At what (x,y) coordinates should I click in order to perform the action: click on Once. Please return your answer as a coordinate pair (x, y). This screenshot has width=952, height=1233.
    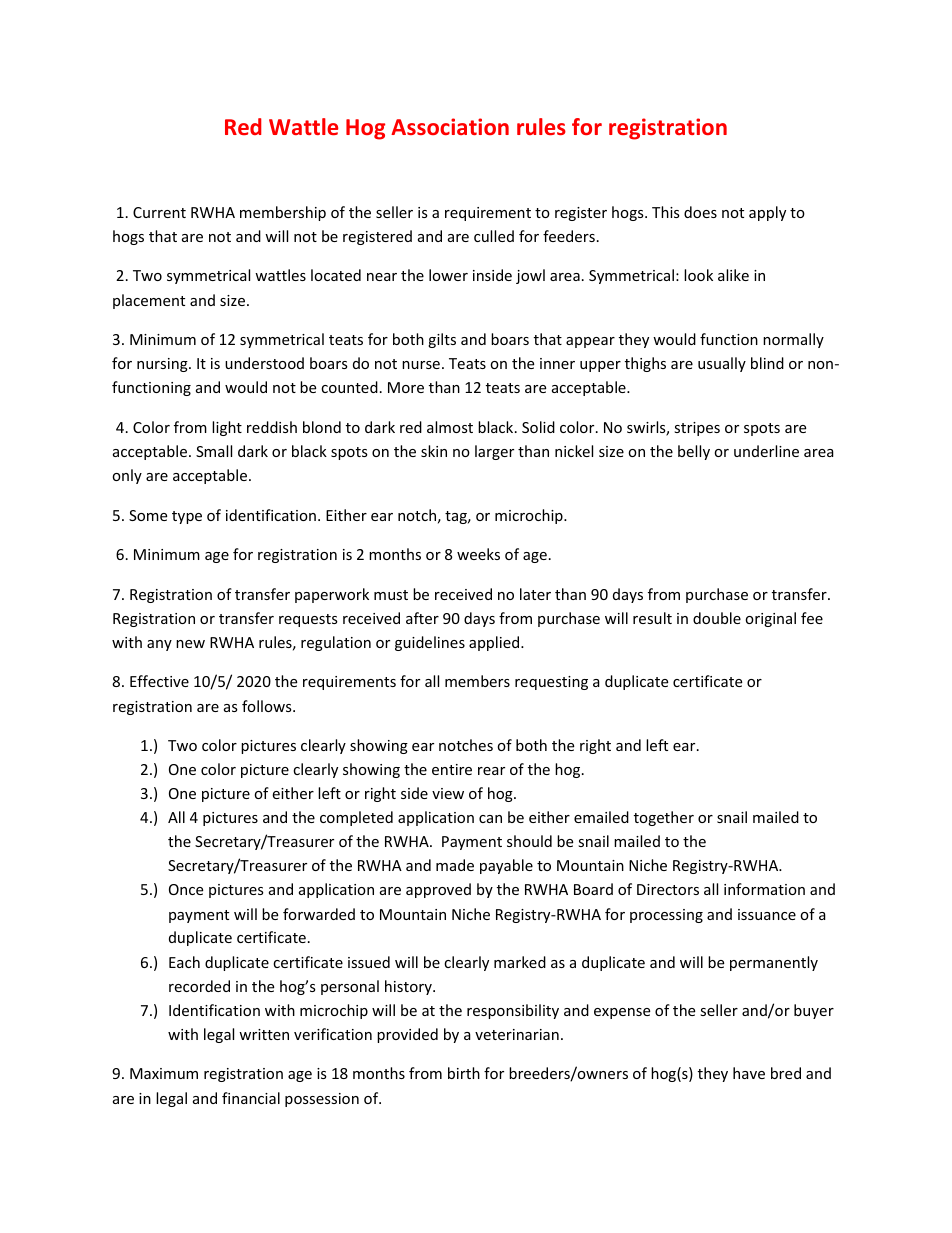
    Looking at the image, I should click on (186, 889).
